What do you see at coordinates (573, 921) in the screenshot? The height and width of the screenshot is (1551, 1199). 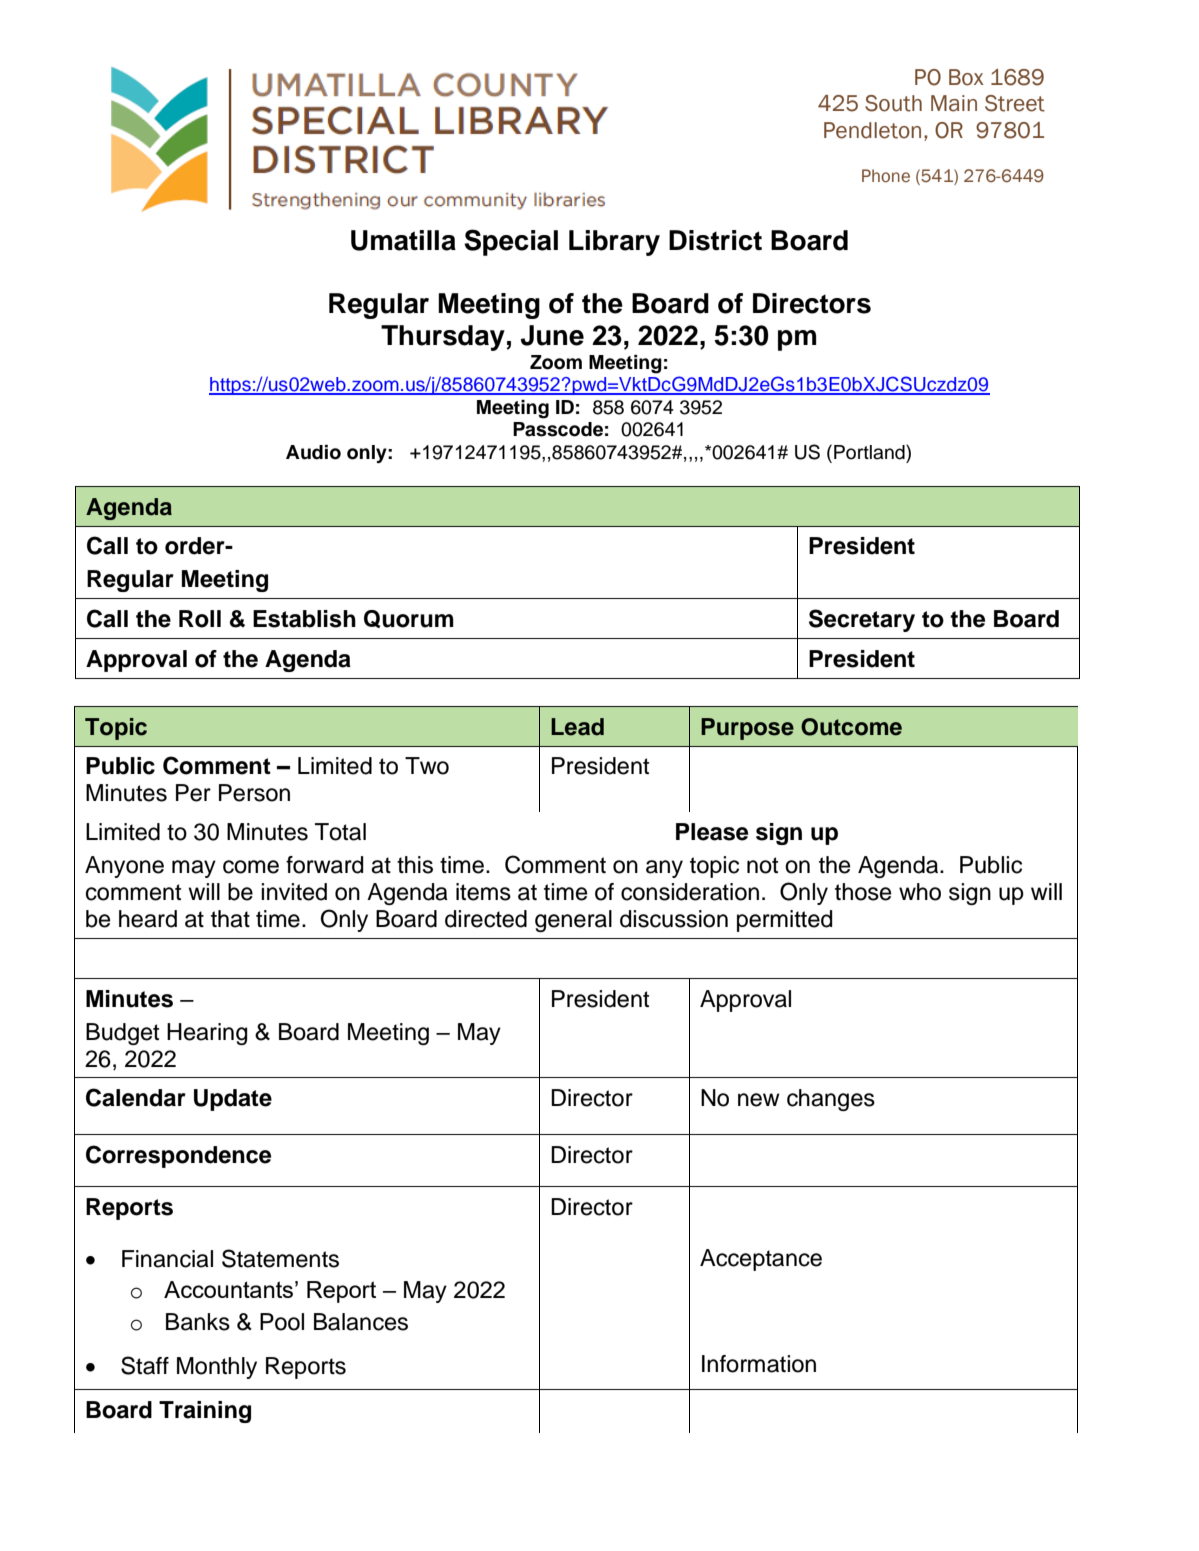 I see `general` at bounding box center [573, 921].
